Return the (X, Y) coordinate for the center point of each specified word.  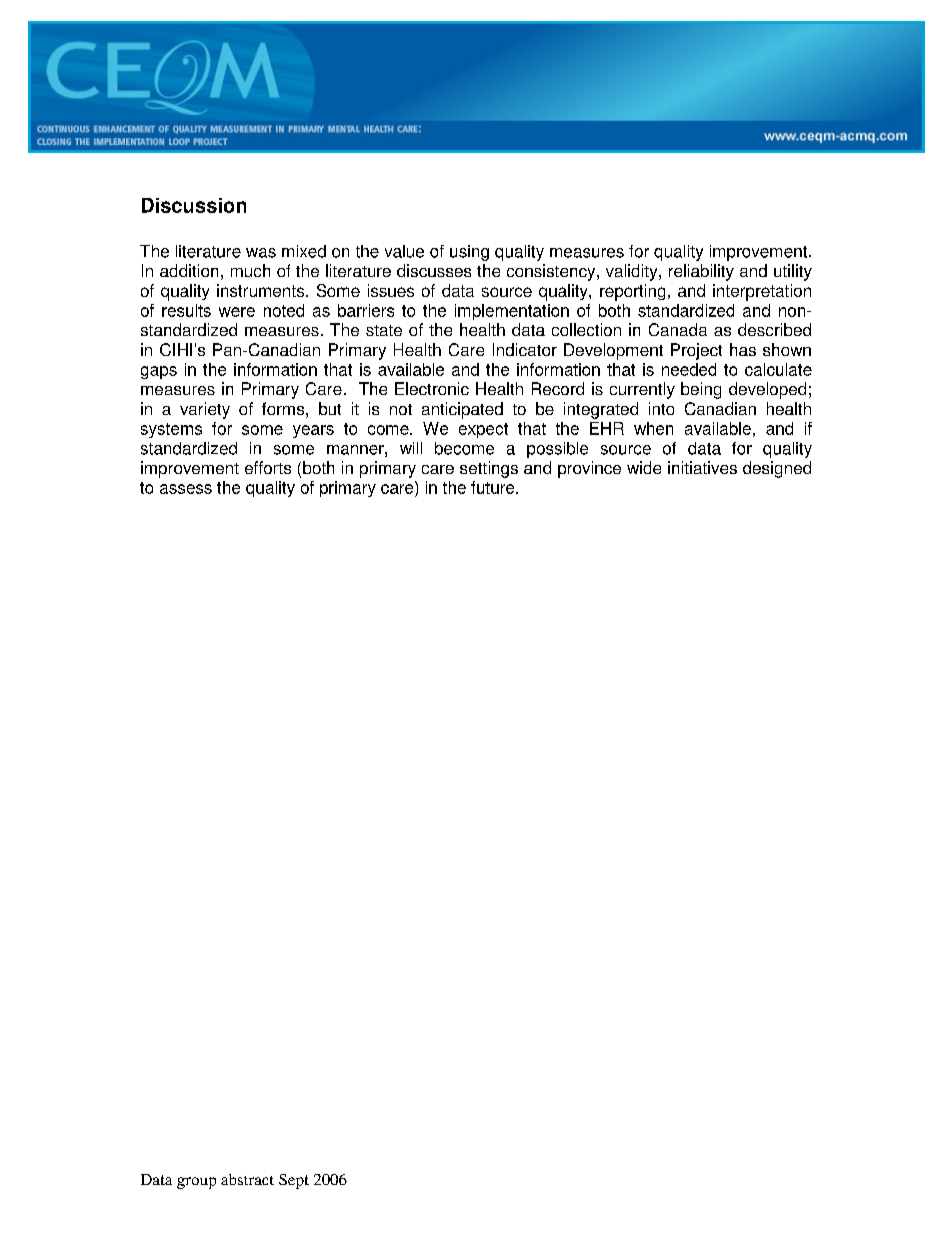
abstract (247, 1179)
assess (186, 489)
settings (489, 469)
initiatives (702, 467)
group (196, 1183)
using (469, 253)
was (261, 253)
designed (777, 469)
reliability (701, 272)
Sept (294, 1181)
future (494, 487)
